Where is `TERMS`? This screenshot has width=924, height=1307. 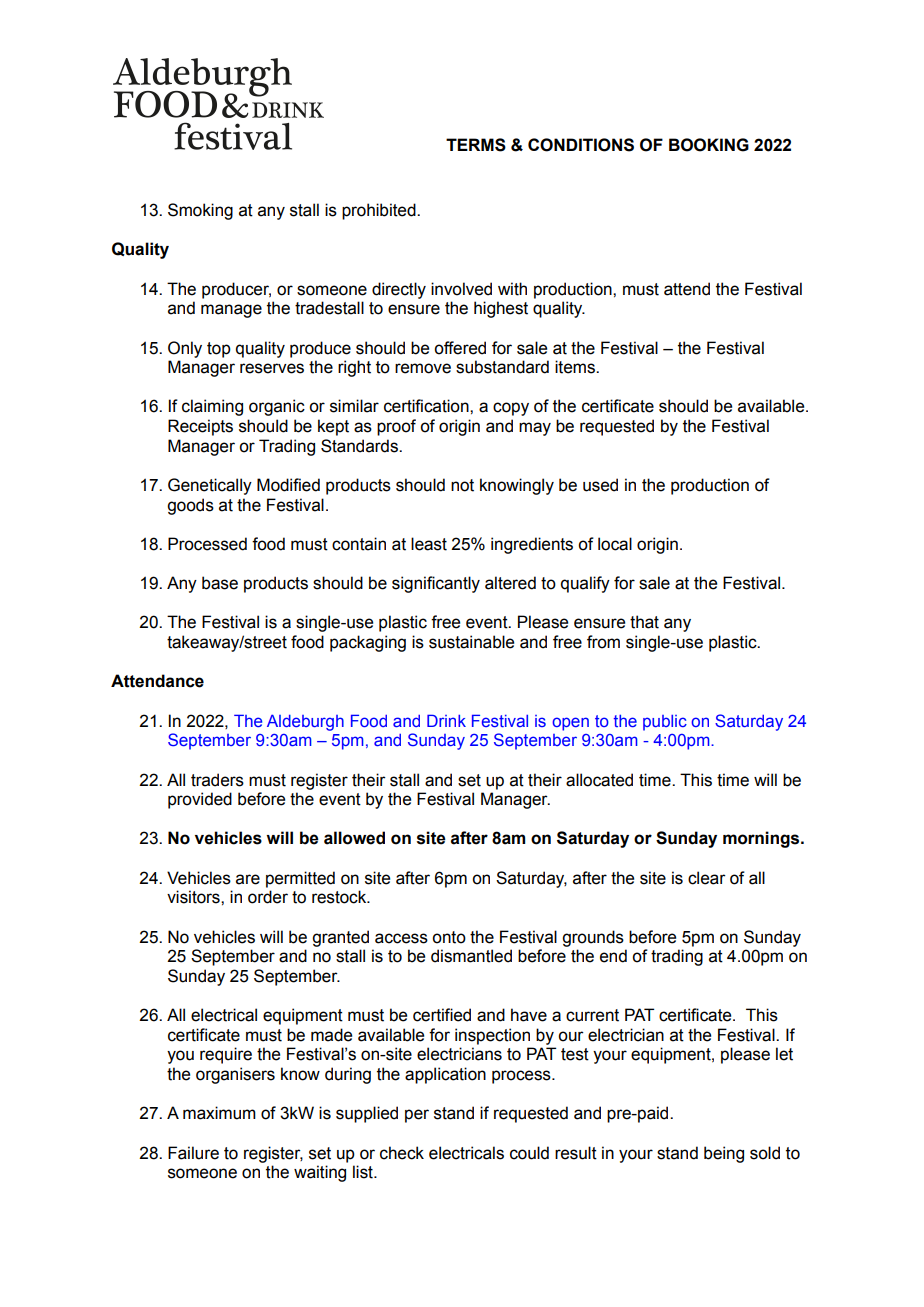 TERMS is located at coordinates (476, 145).
